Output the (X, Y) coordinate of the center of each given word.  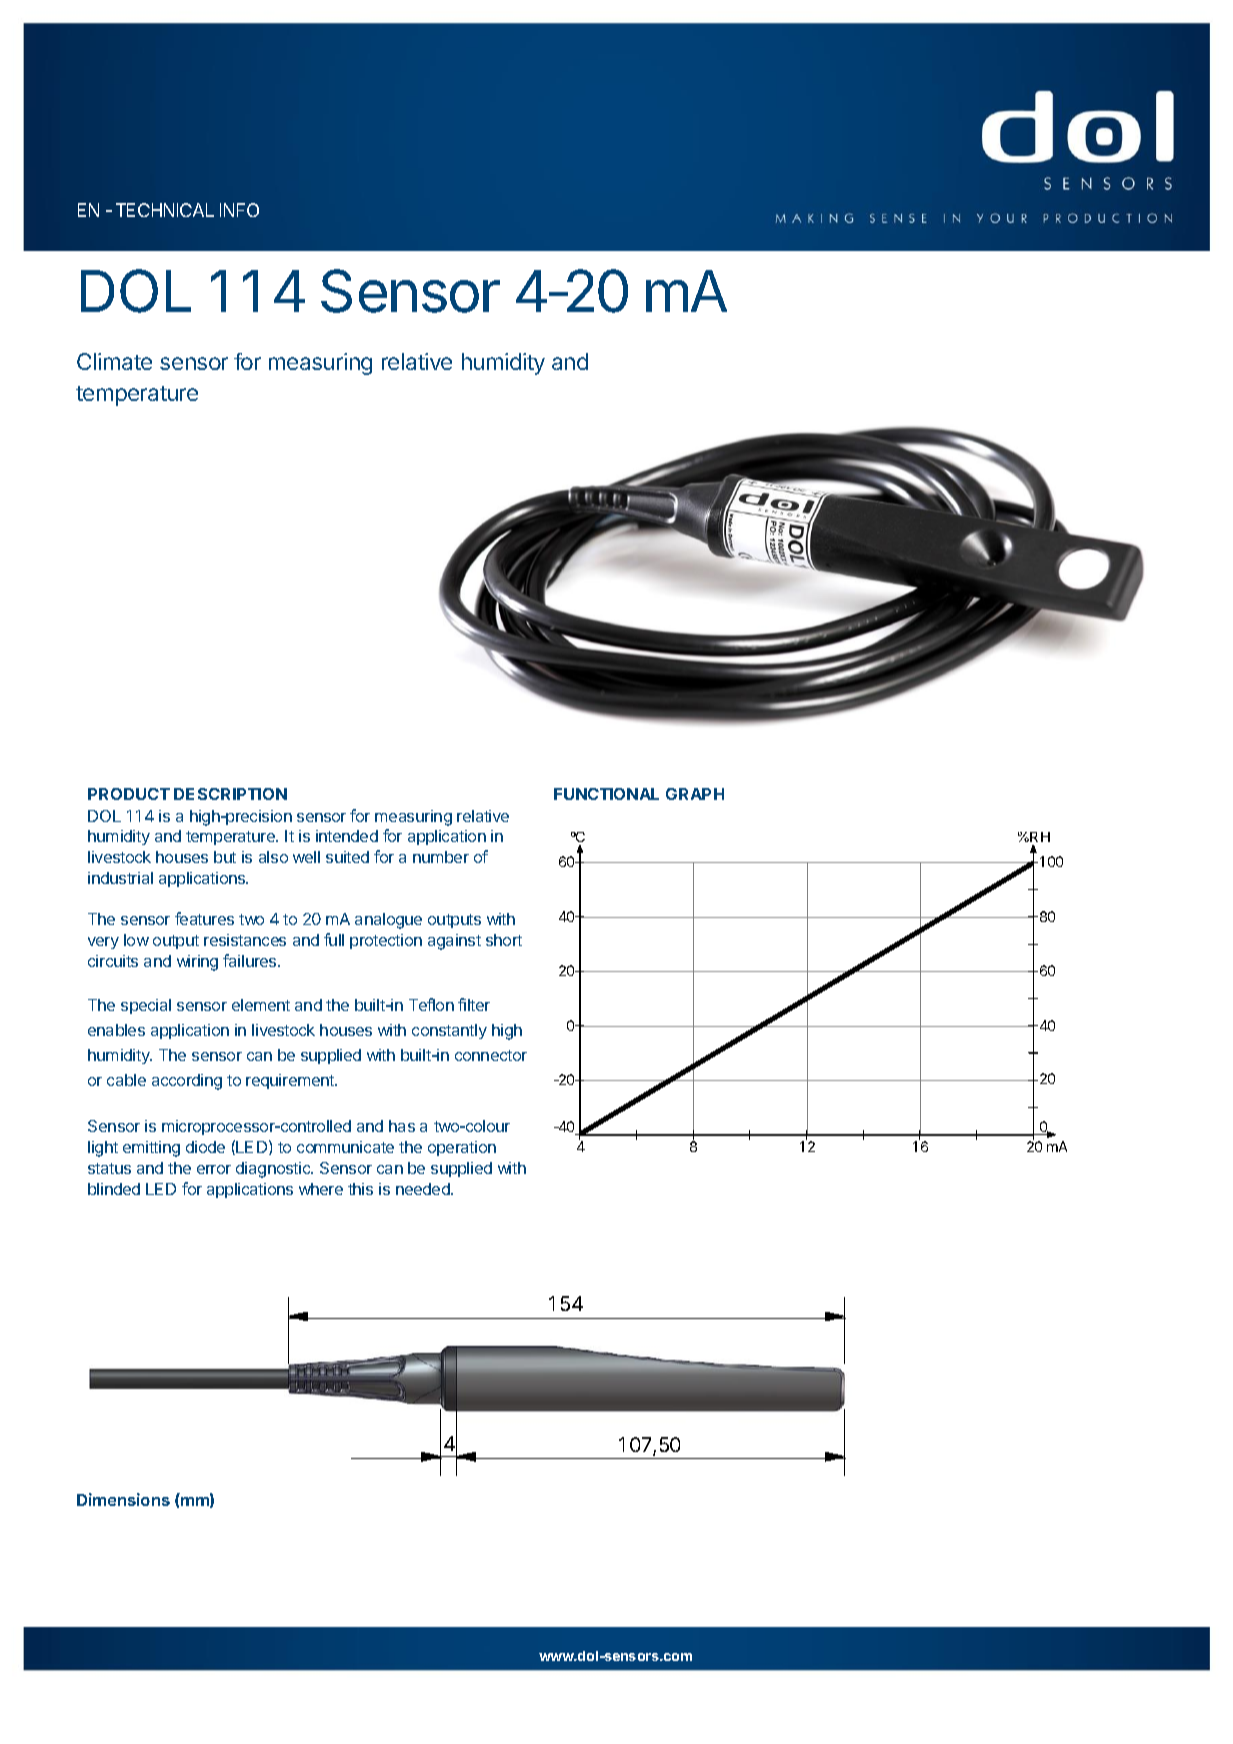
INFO (239, 210)
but (225, 857)
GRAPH (695, 794)
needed (424, 1189)
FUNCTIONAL (606, 794)
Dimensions (123, 1499)
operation (462, 1148)
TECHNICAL (165, 210)
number (441, 857)
